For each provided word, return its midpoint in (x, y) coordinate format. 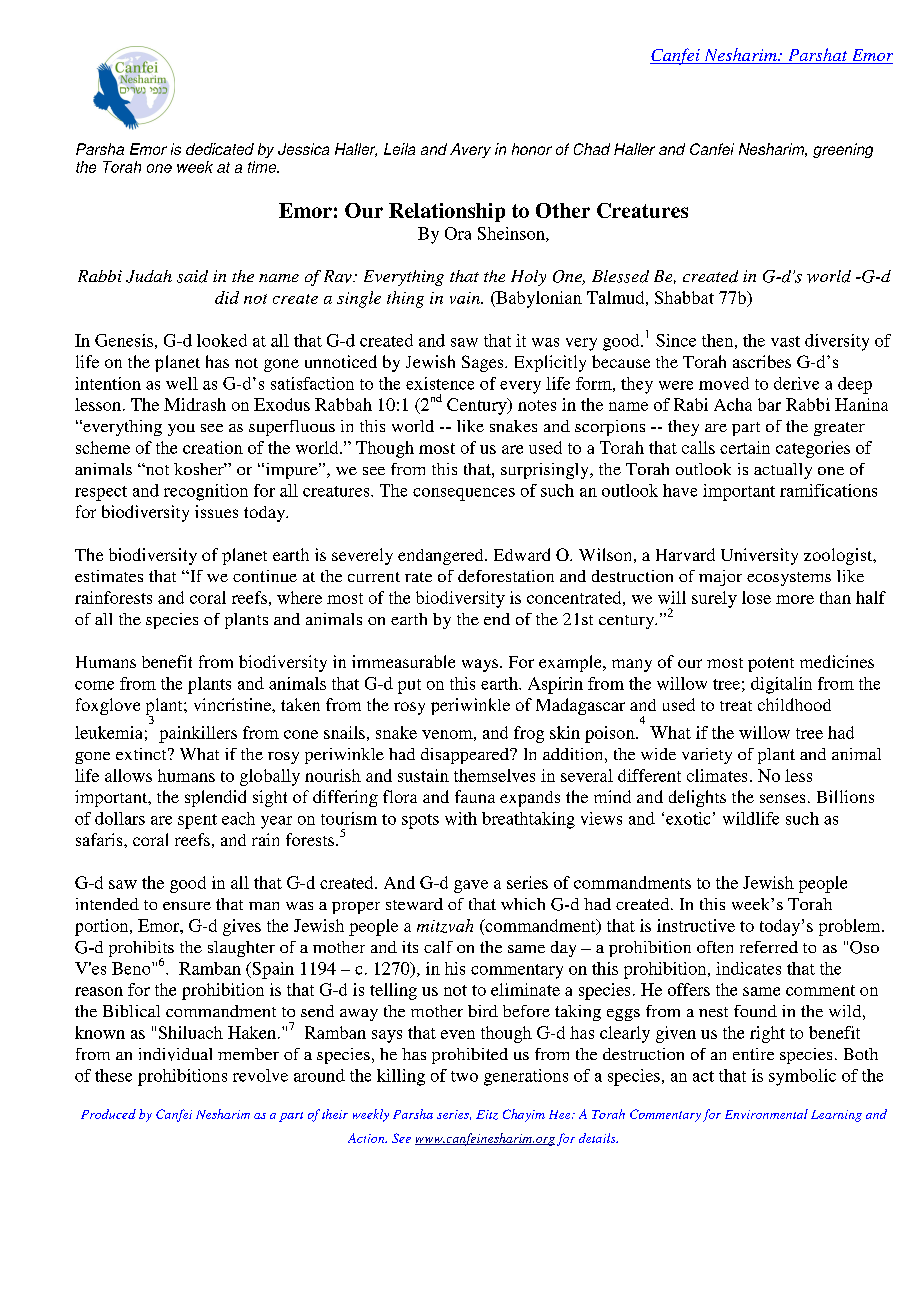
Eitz (487, 1115)
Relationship (447, 212)
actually (783, 471)
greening (843, 150)
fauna (475, 796)
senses (782, 798)
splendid (215, 798)
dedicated (220, 149)
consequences (464, 494)
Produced (108, 1114)
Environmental (766, 1114)
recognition (206, 492)
